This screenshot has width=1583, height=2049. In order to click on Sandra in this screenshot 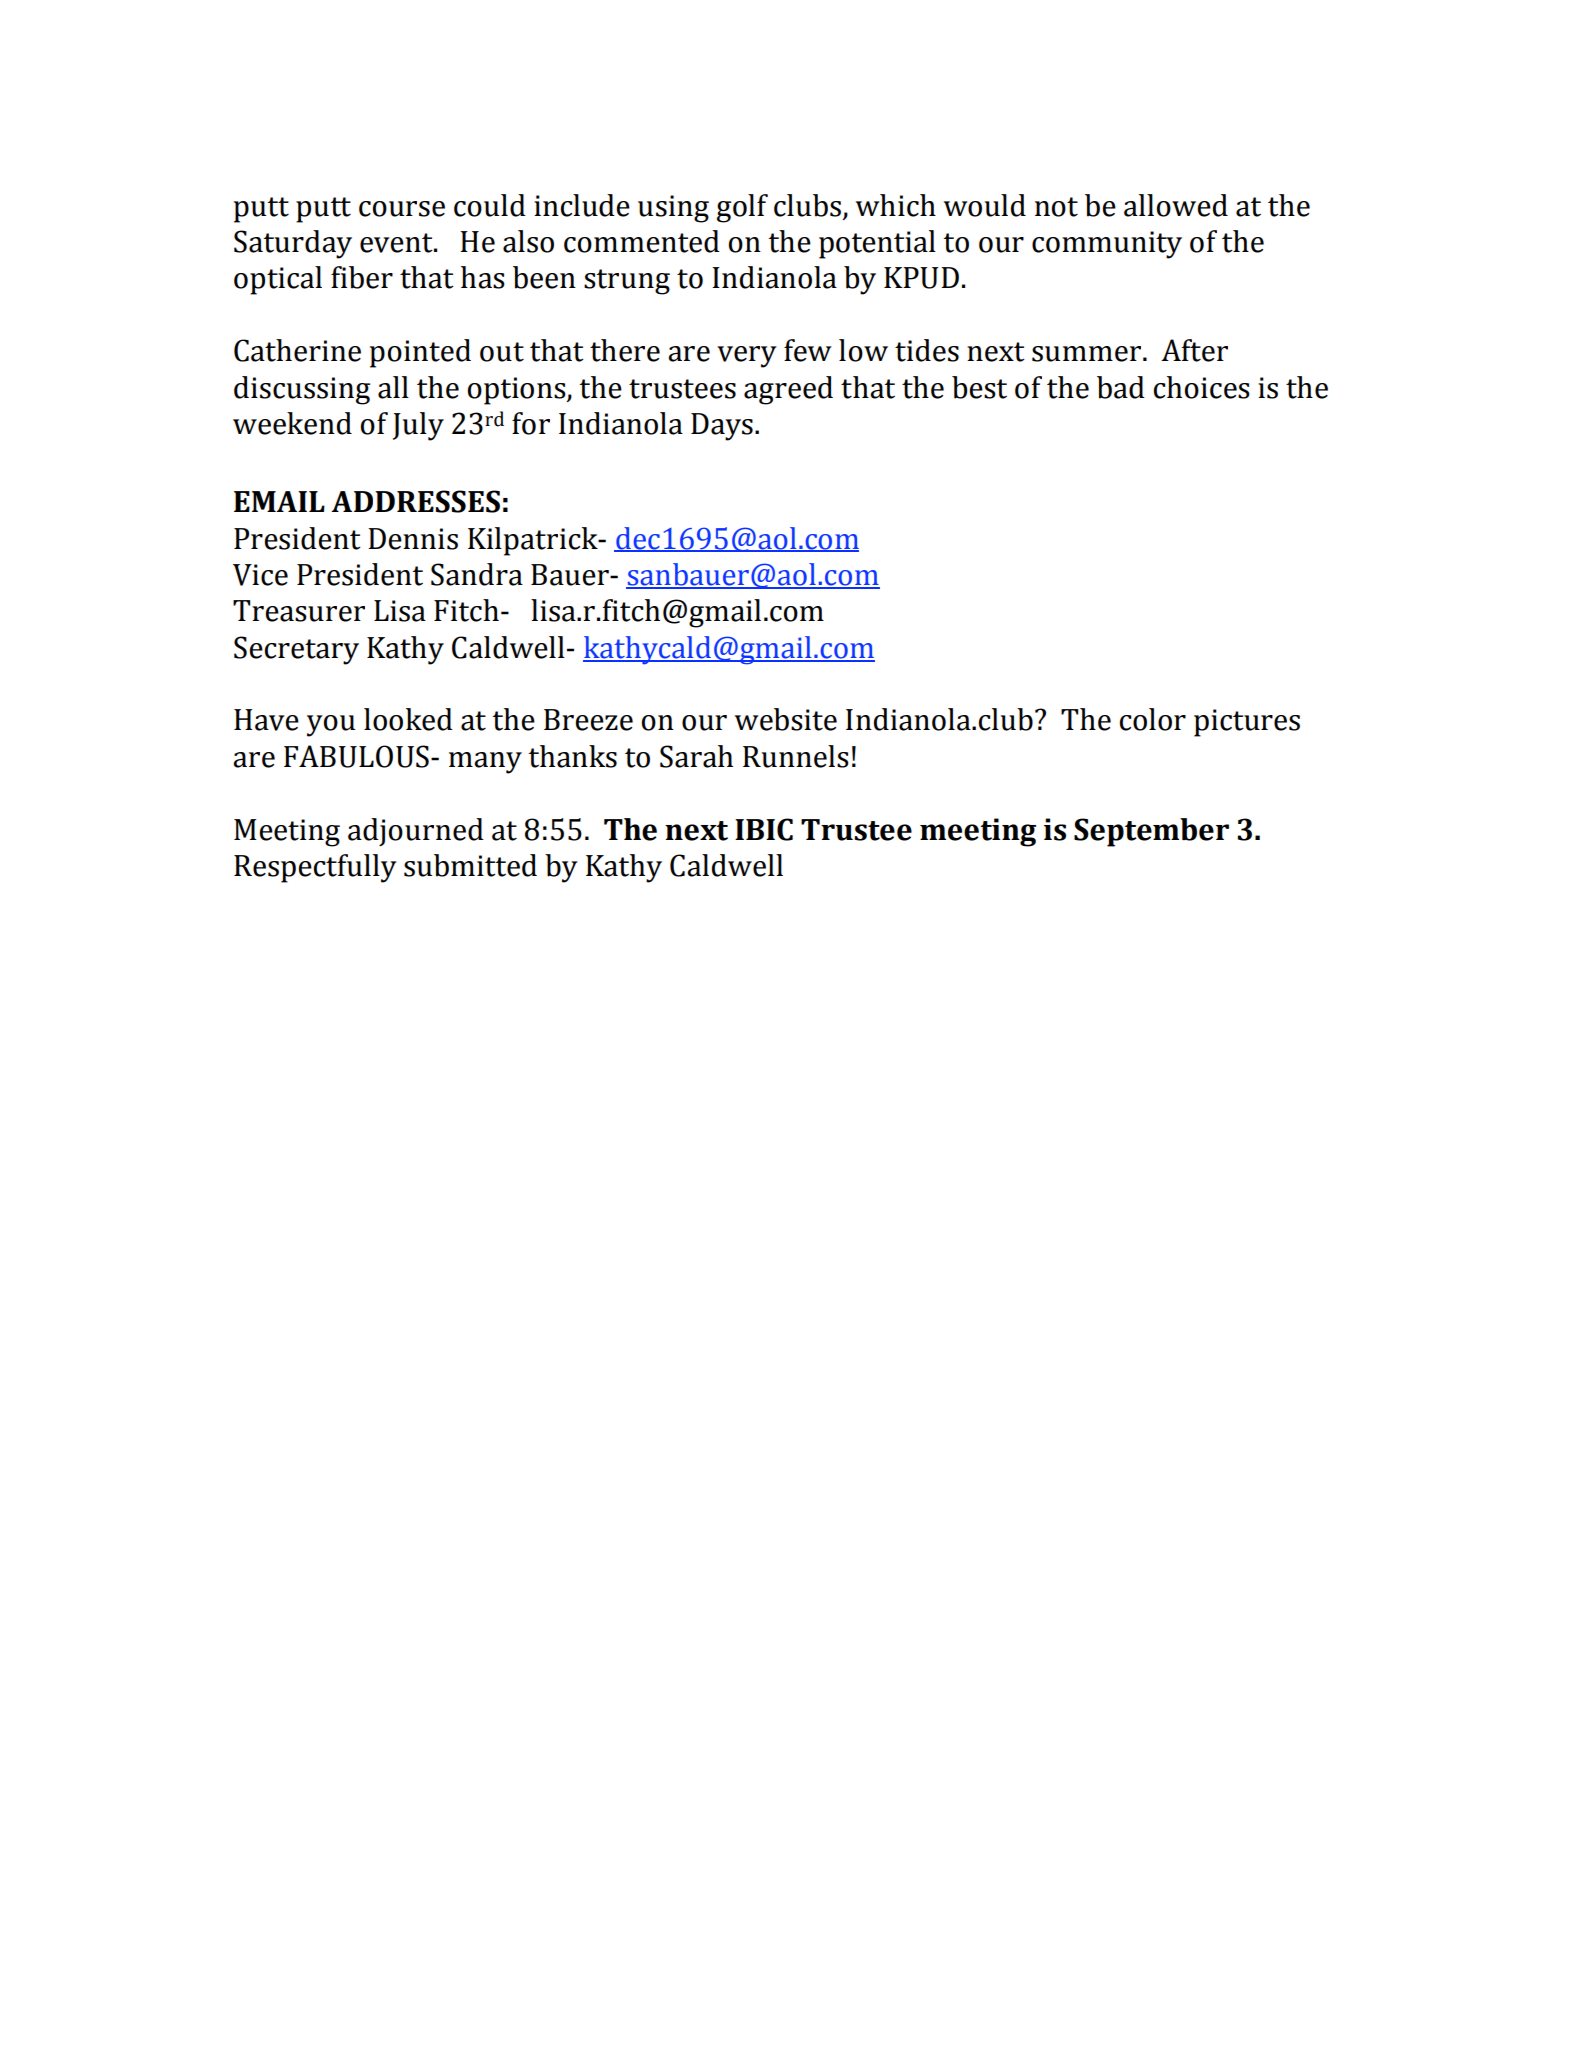, I will do `click(477, 574)`.
